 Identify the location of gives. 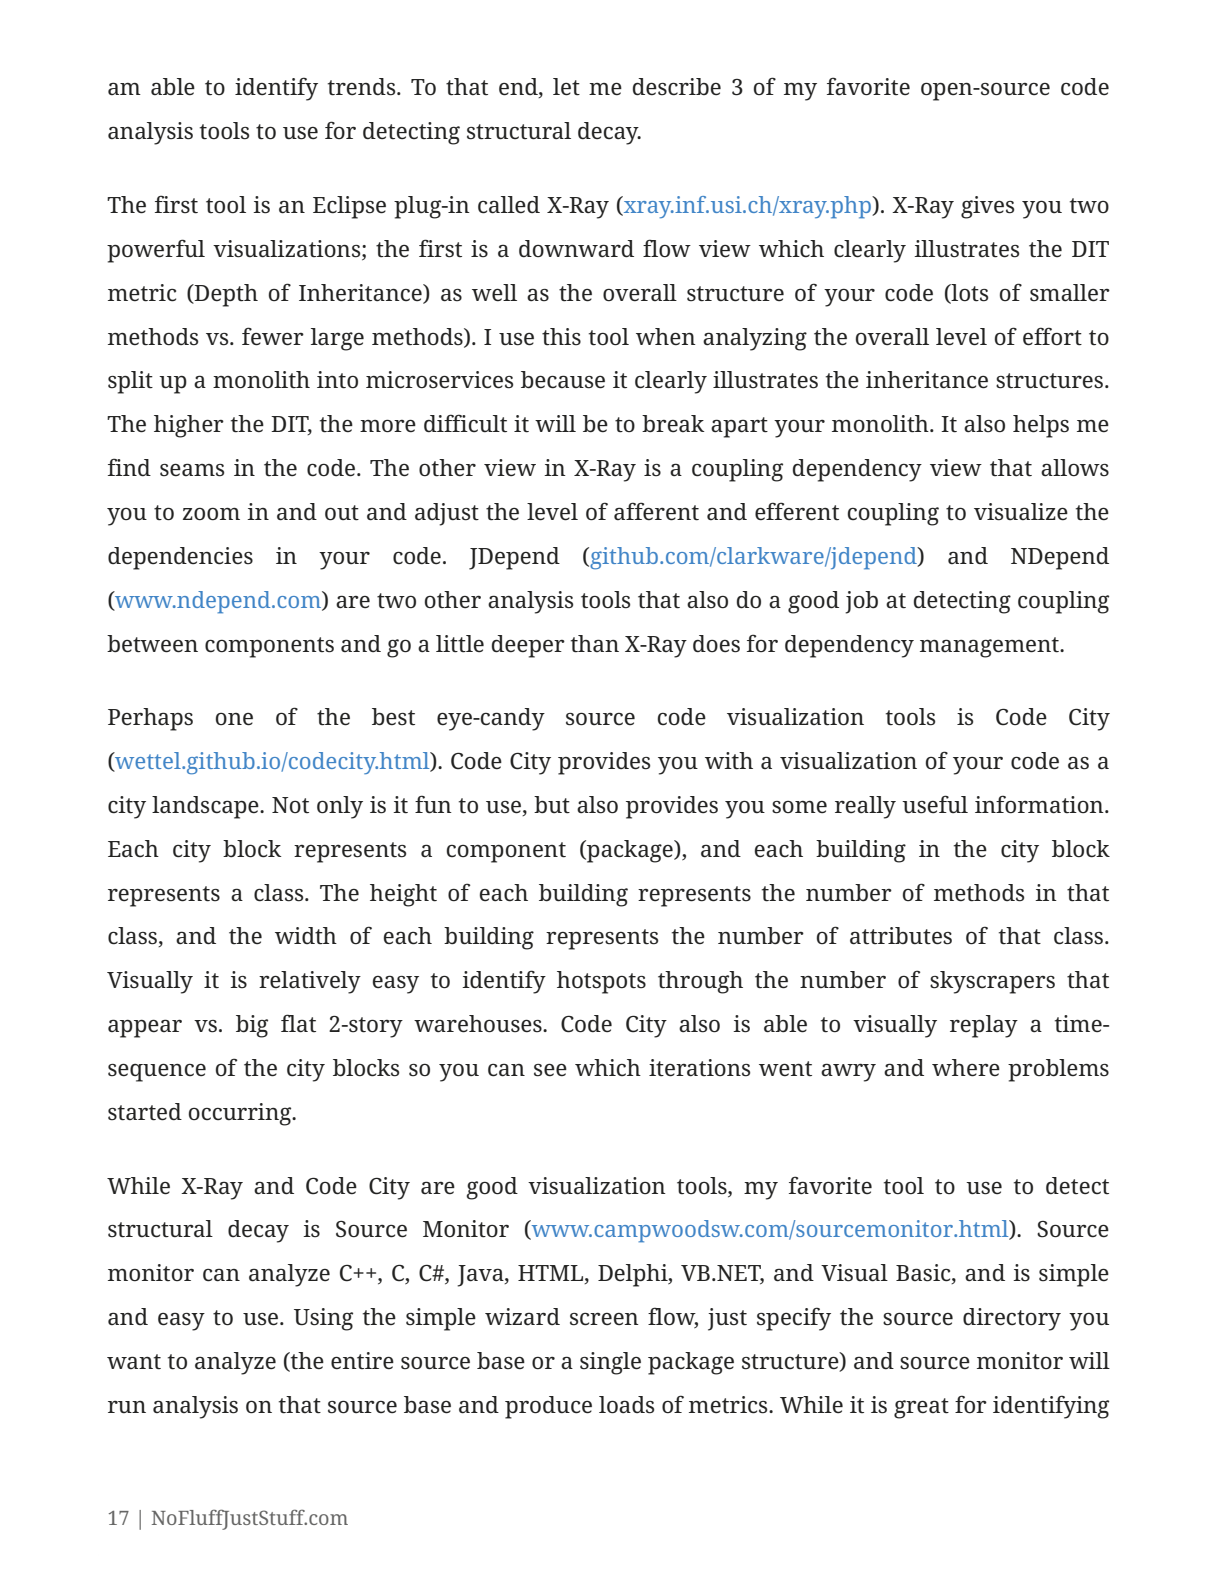
(987, 207).
